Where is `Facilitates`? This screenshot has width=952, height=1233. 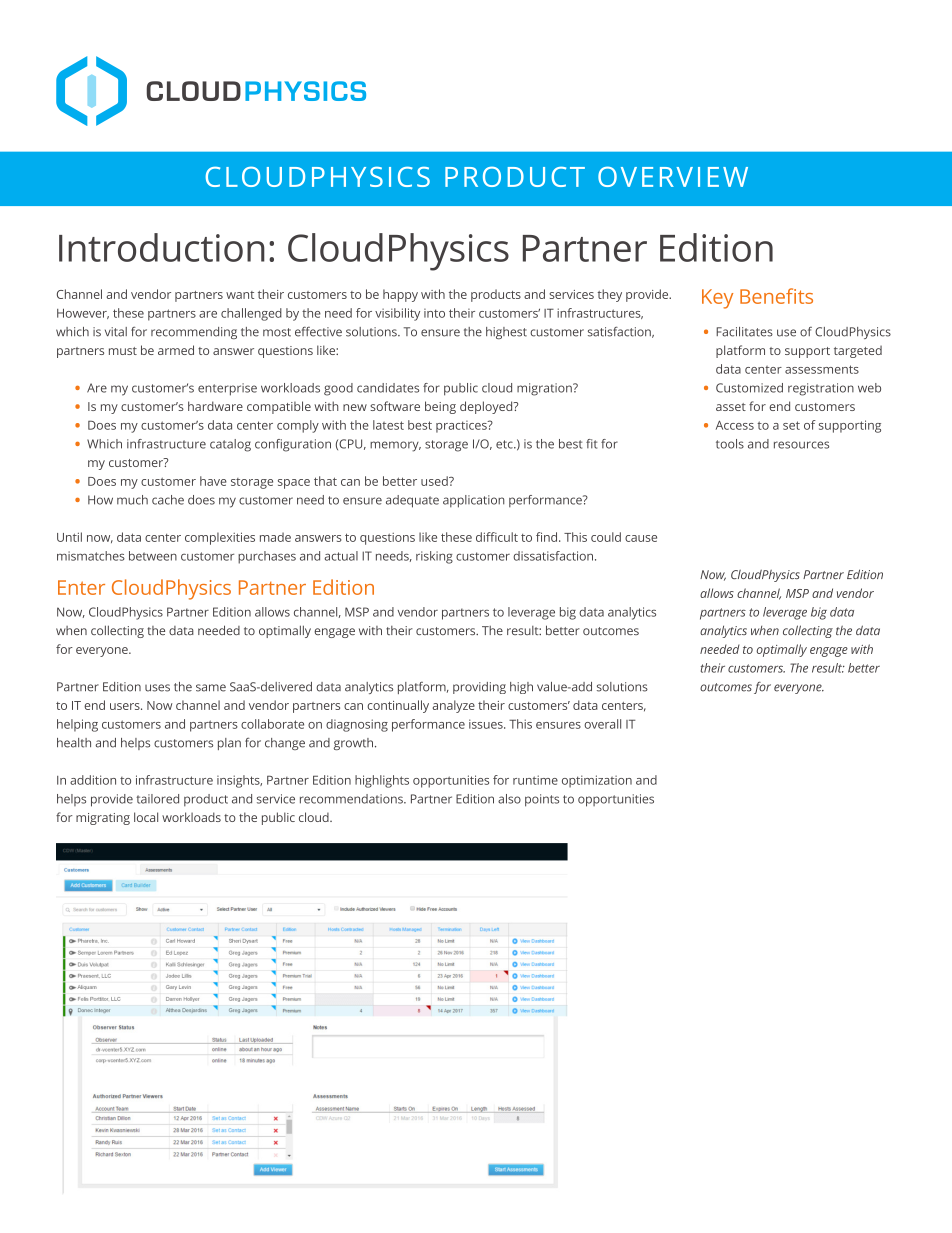 Facilitates is located at coordinates (744, 332).
